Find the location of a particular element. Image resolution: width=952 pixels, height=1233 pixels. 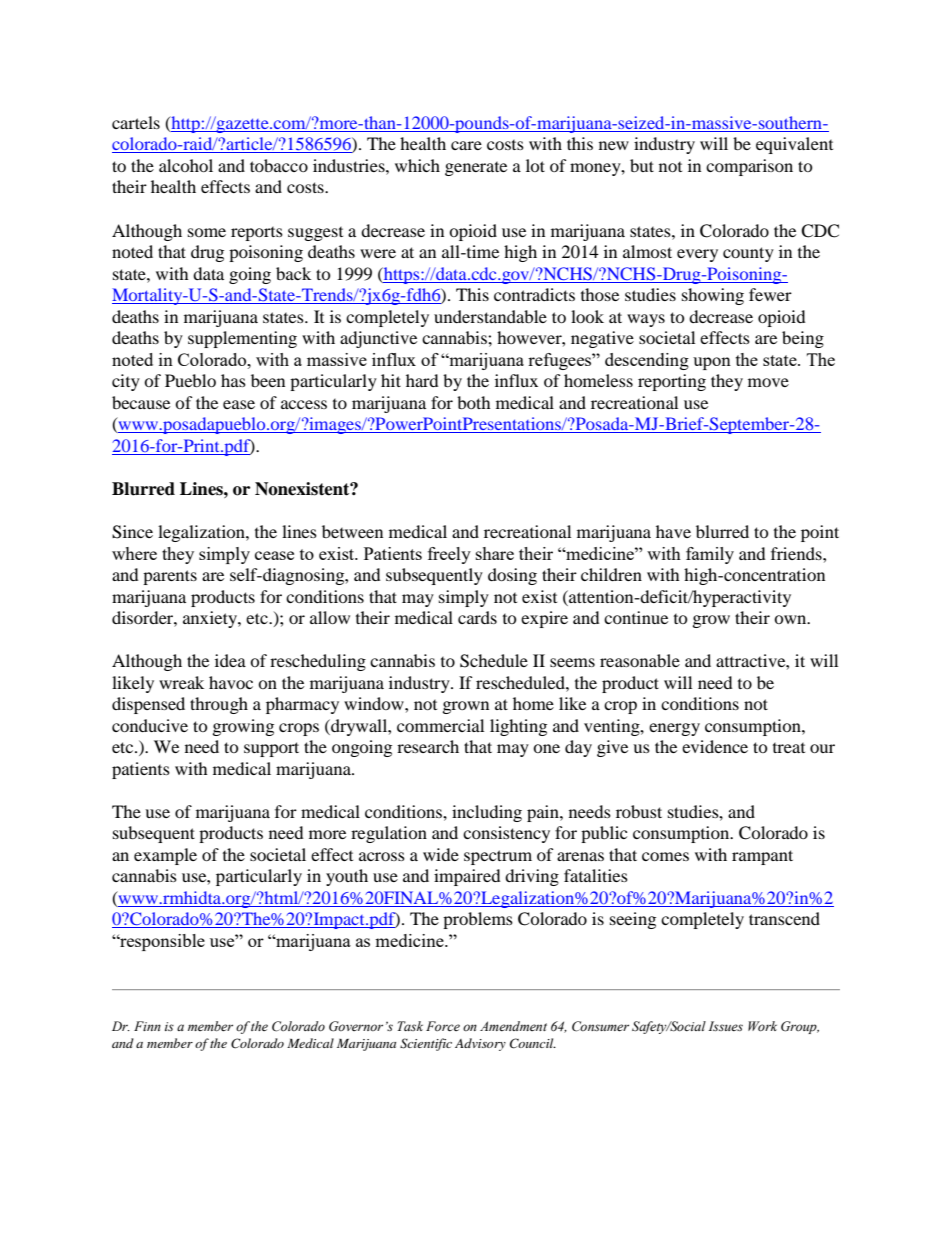

parents is located at coordinates (170, 577).
